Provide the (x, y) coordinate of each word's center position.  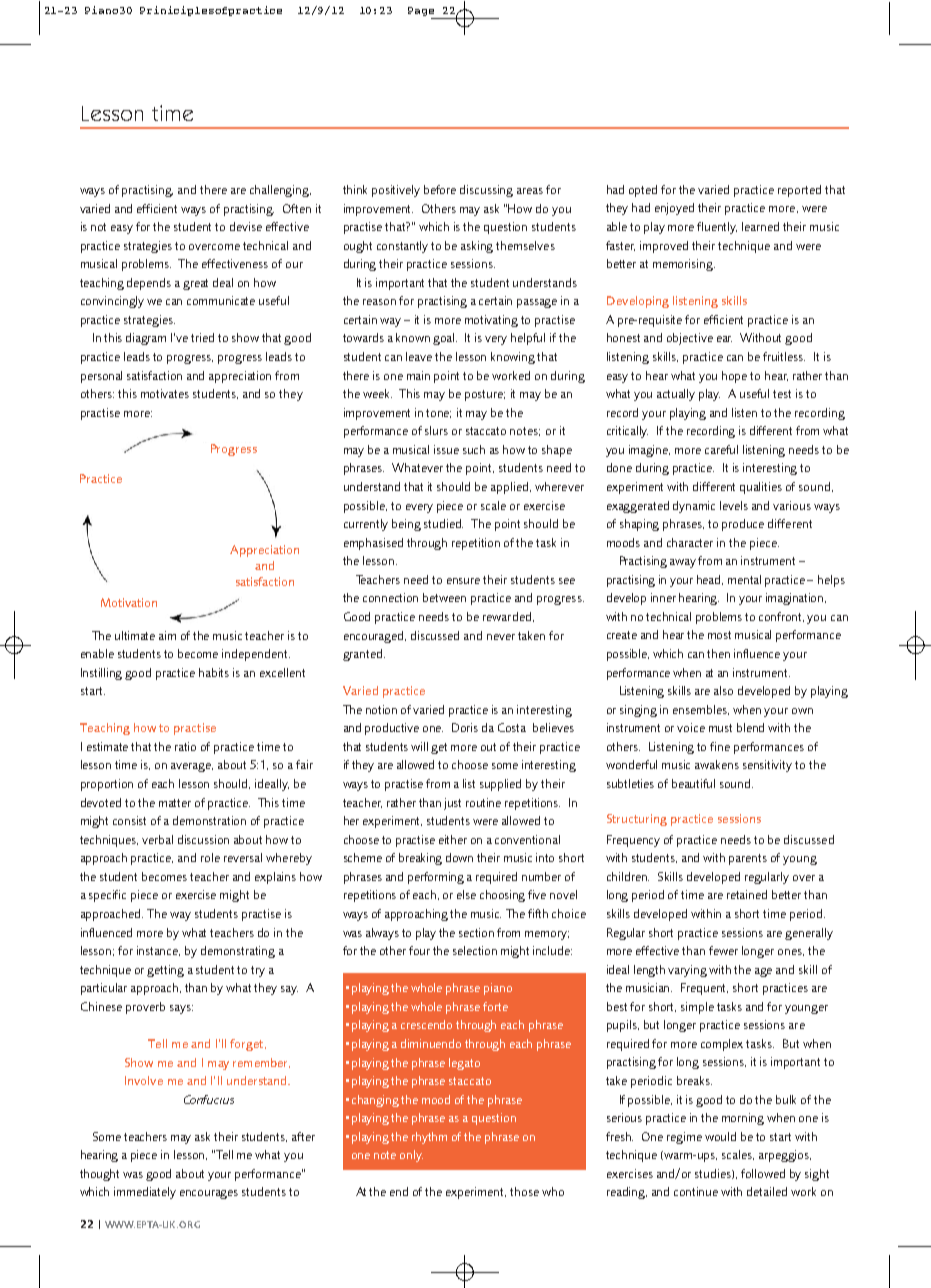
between (444, 597)
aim (167, 635)
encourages (209, 1194)
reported (799, 191)
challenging (280, 191)
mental (744, 579)
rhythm (429, 1138)
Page (422, 13)
